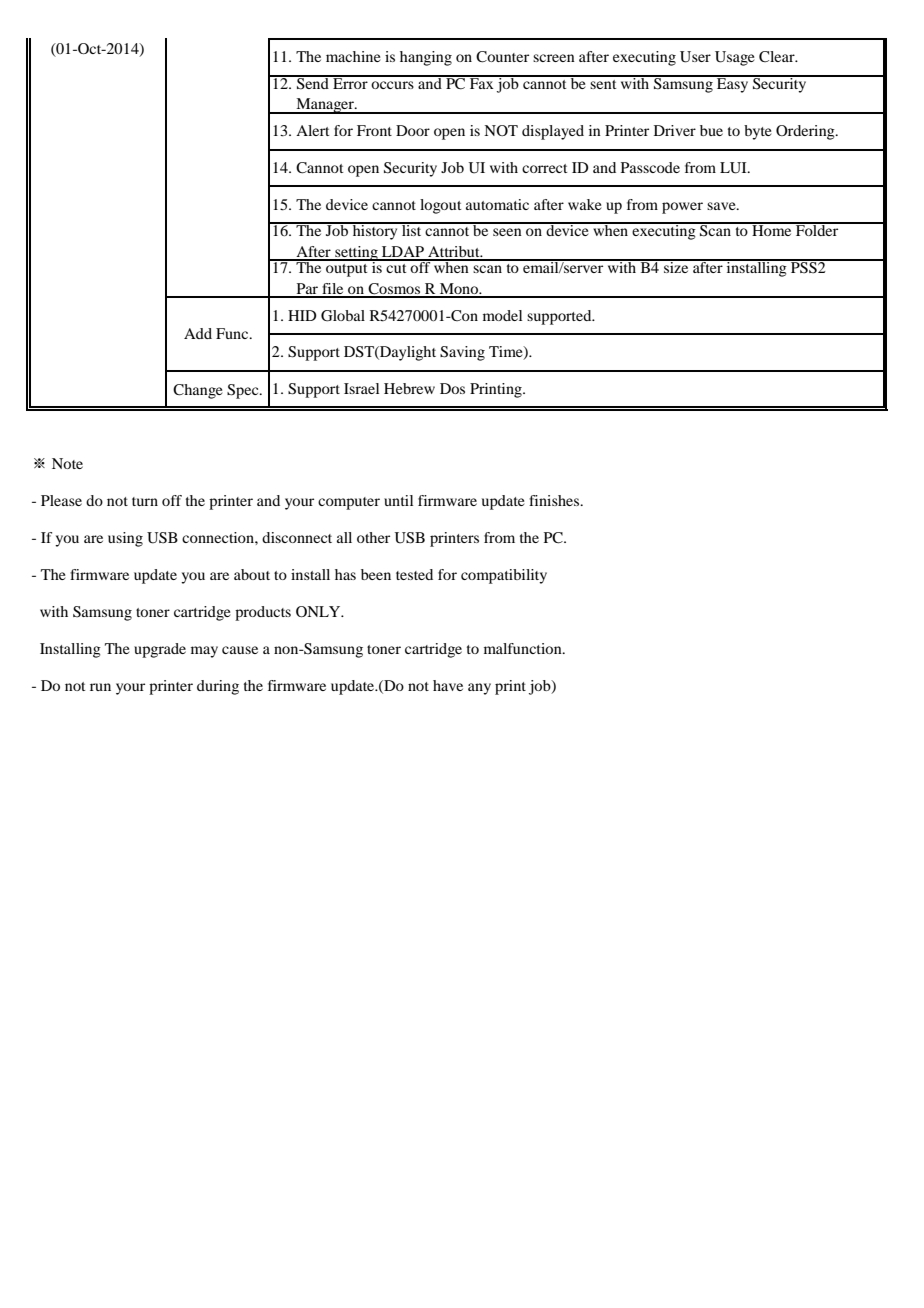  What do you see at coordinates (502, 315) in the screenshot?
I see `model` at bounding box center [502, 315].
